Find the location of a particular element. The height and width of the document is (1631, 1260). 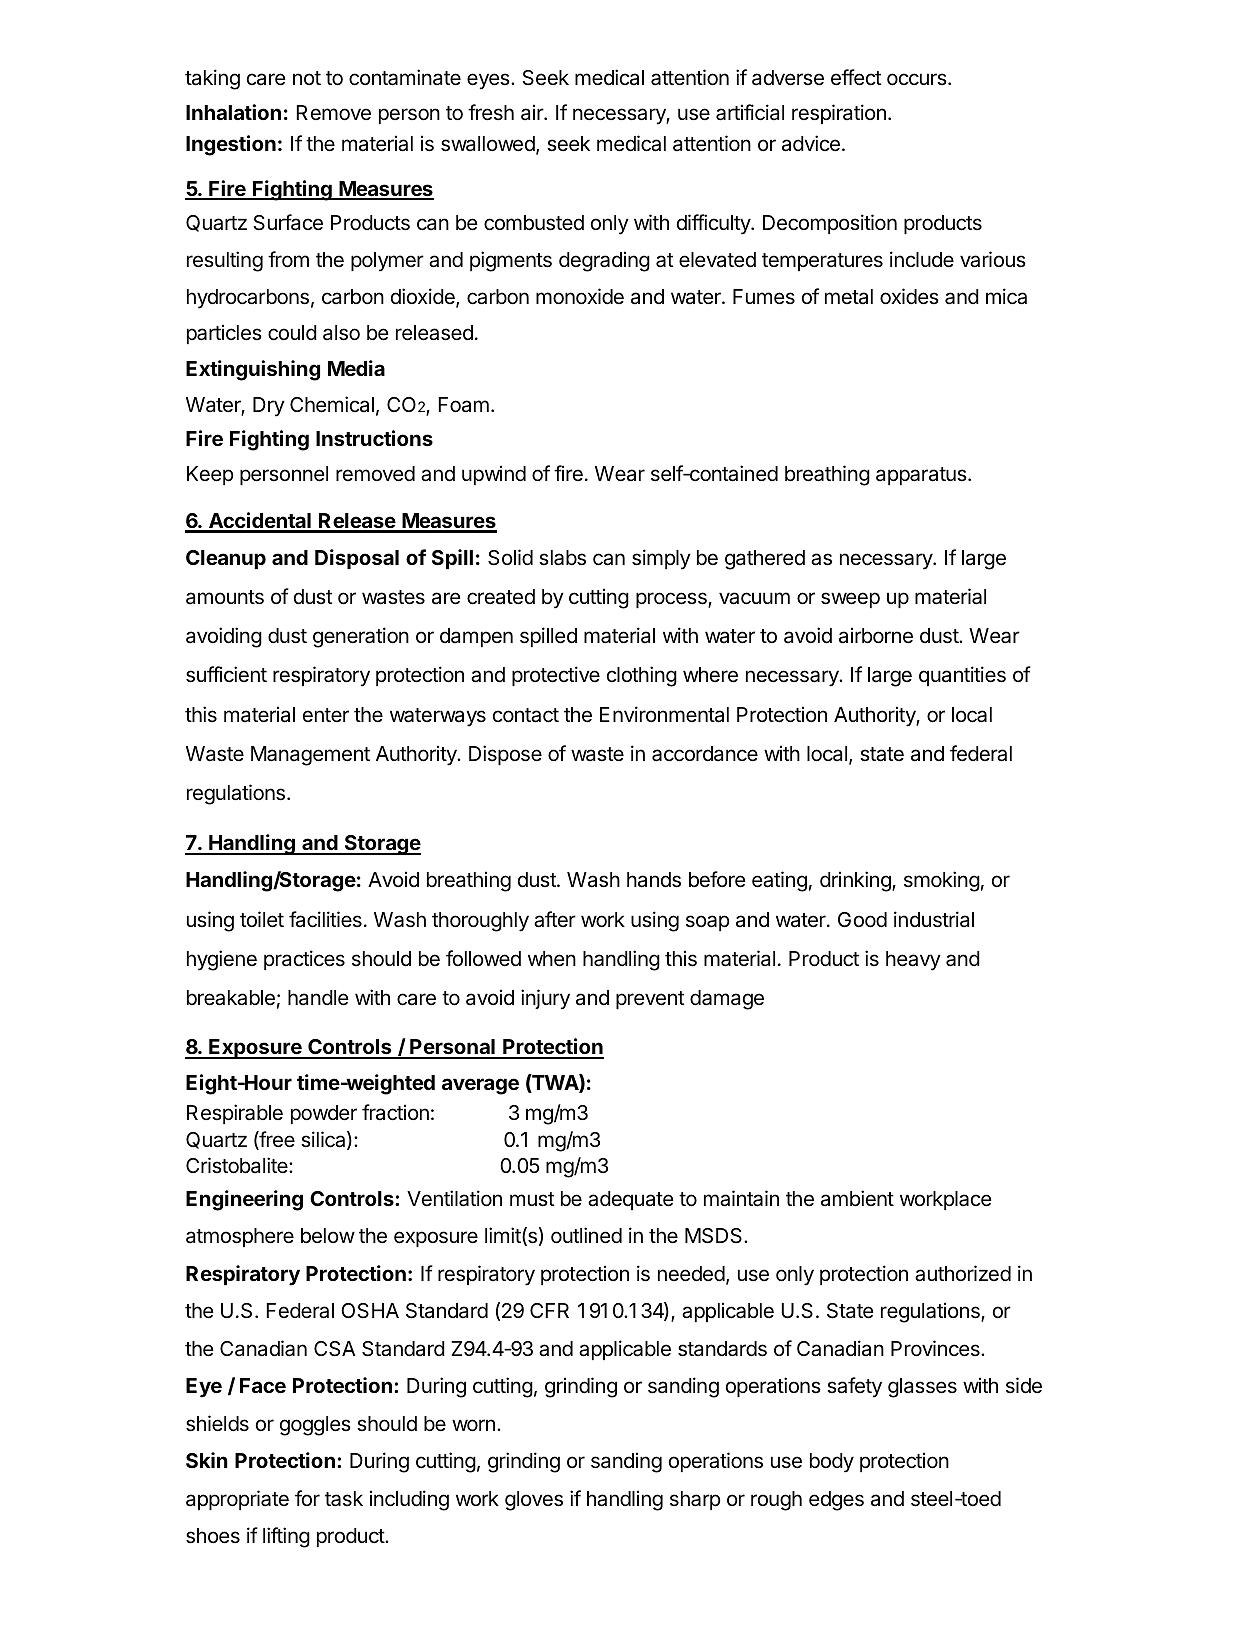

smoking is located at coordinates (942, 881).
